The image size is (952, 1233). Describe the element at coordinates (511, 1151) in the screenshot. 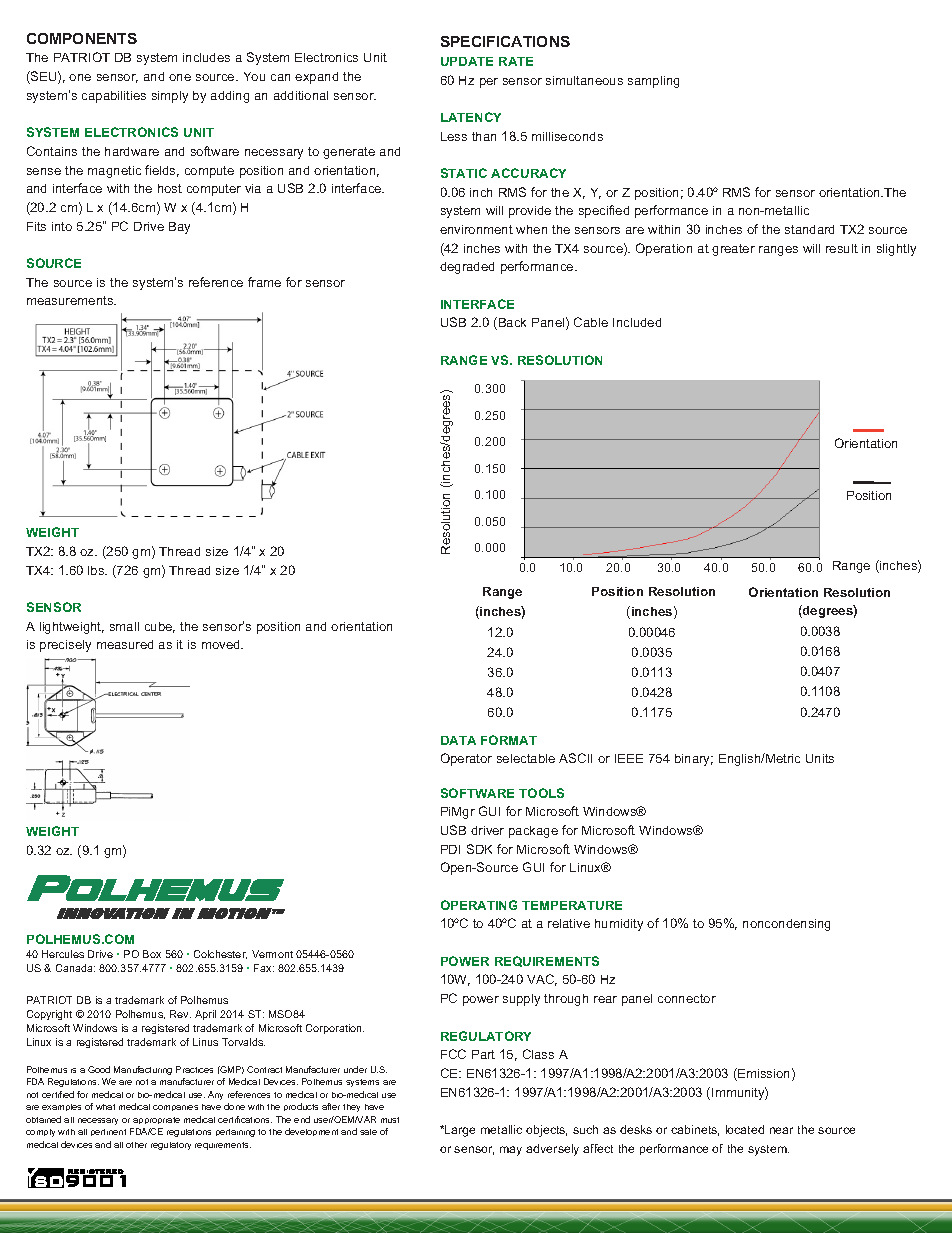

I see `may` at that location.
